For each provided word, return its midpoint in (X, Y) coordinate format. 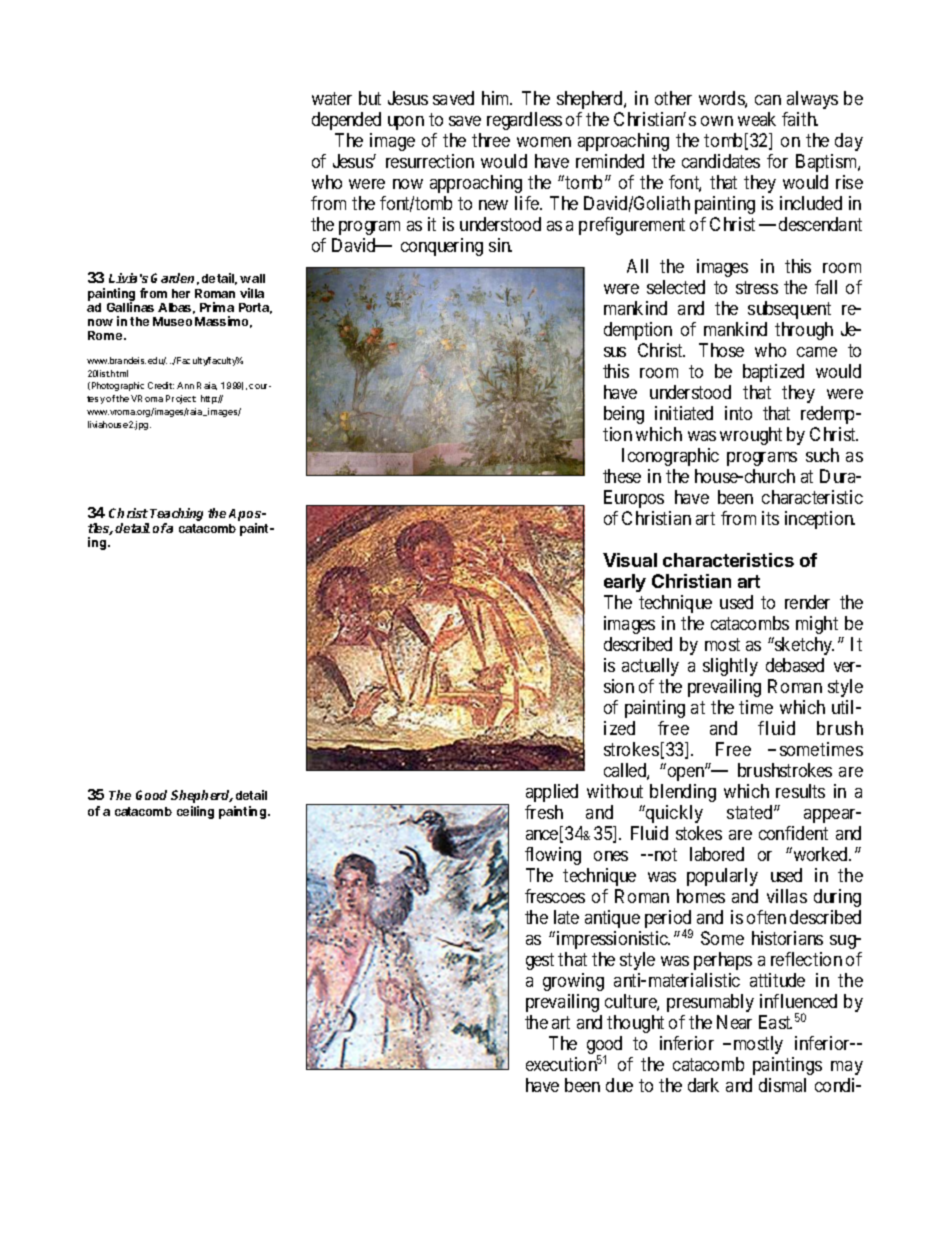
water (332, 98)
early (625, 583)
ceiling (195, 812)
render (807, 602)
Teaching (176, 516)
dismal (782, 1085)
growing (573, 982)
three (491, 140)
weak (757, 119)
